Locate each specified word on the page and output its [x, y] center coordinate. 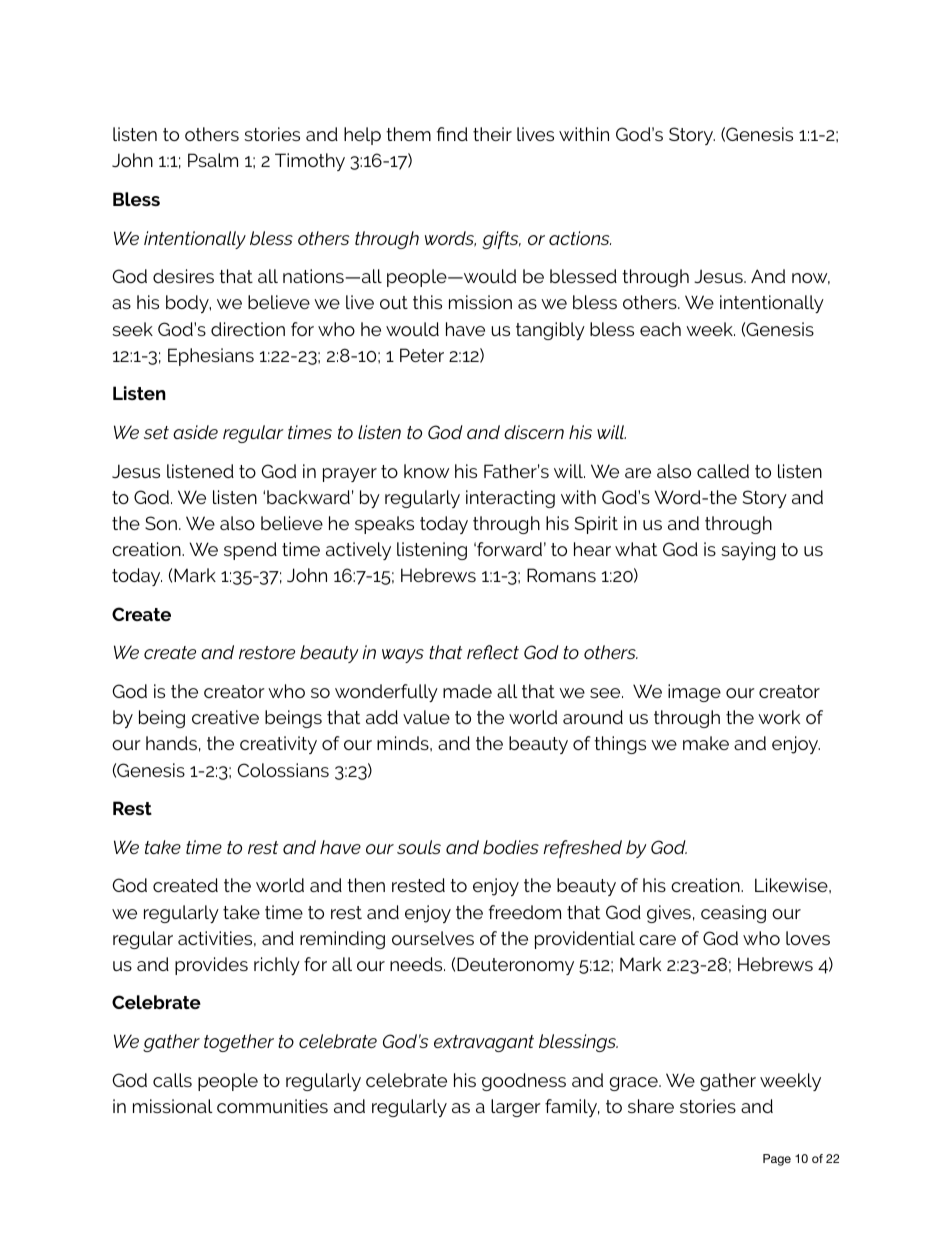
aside [195, 432]
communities [272, 1106]
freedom [525, 912]
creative [225, 717]
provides [211, 966]
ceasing [733, 914]
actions [580, 238]
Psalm [213, 160]
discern [534, 432]
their [492, 134]
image [694, 693]
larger [516, 1108]
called [723, 471]
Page [777, 1160]
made [467, 691]
